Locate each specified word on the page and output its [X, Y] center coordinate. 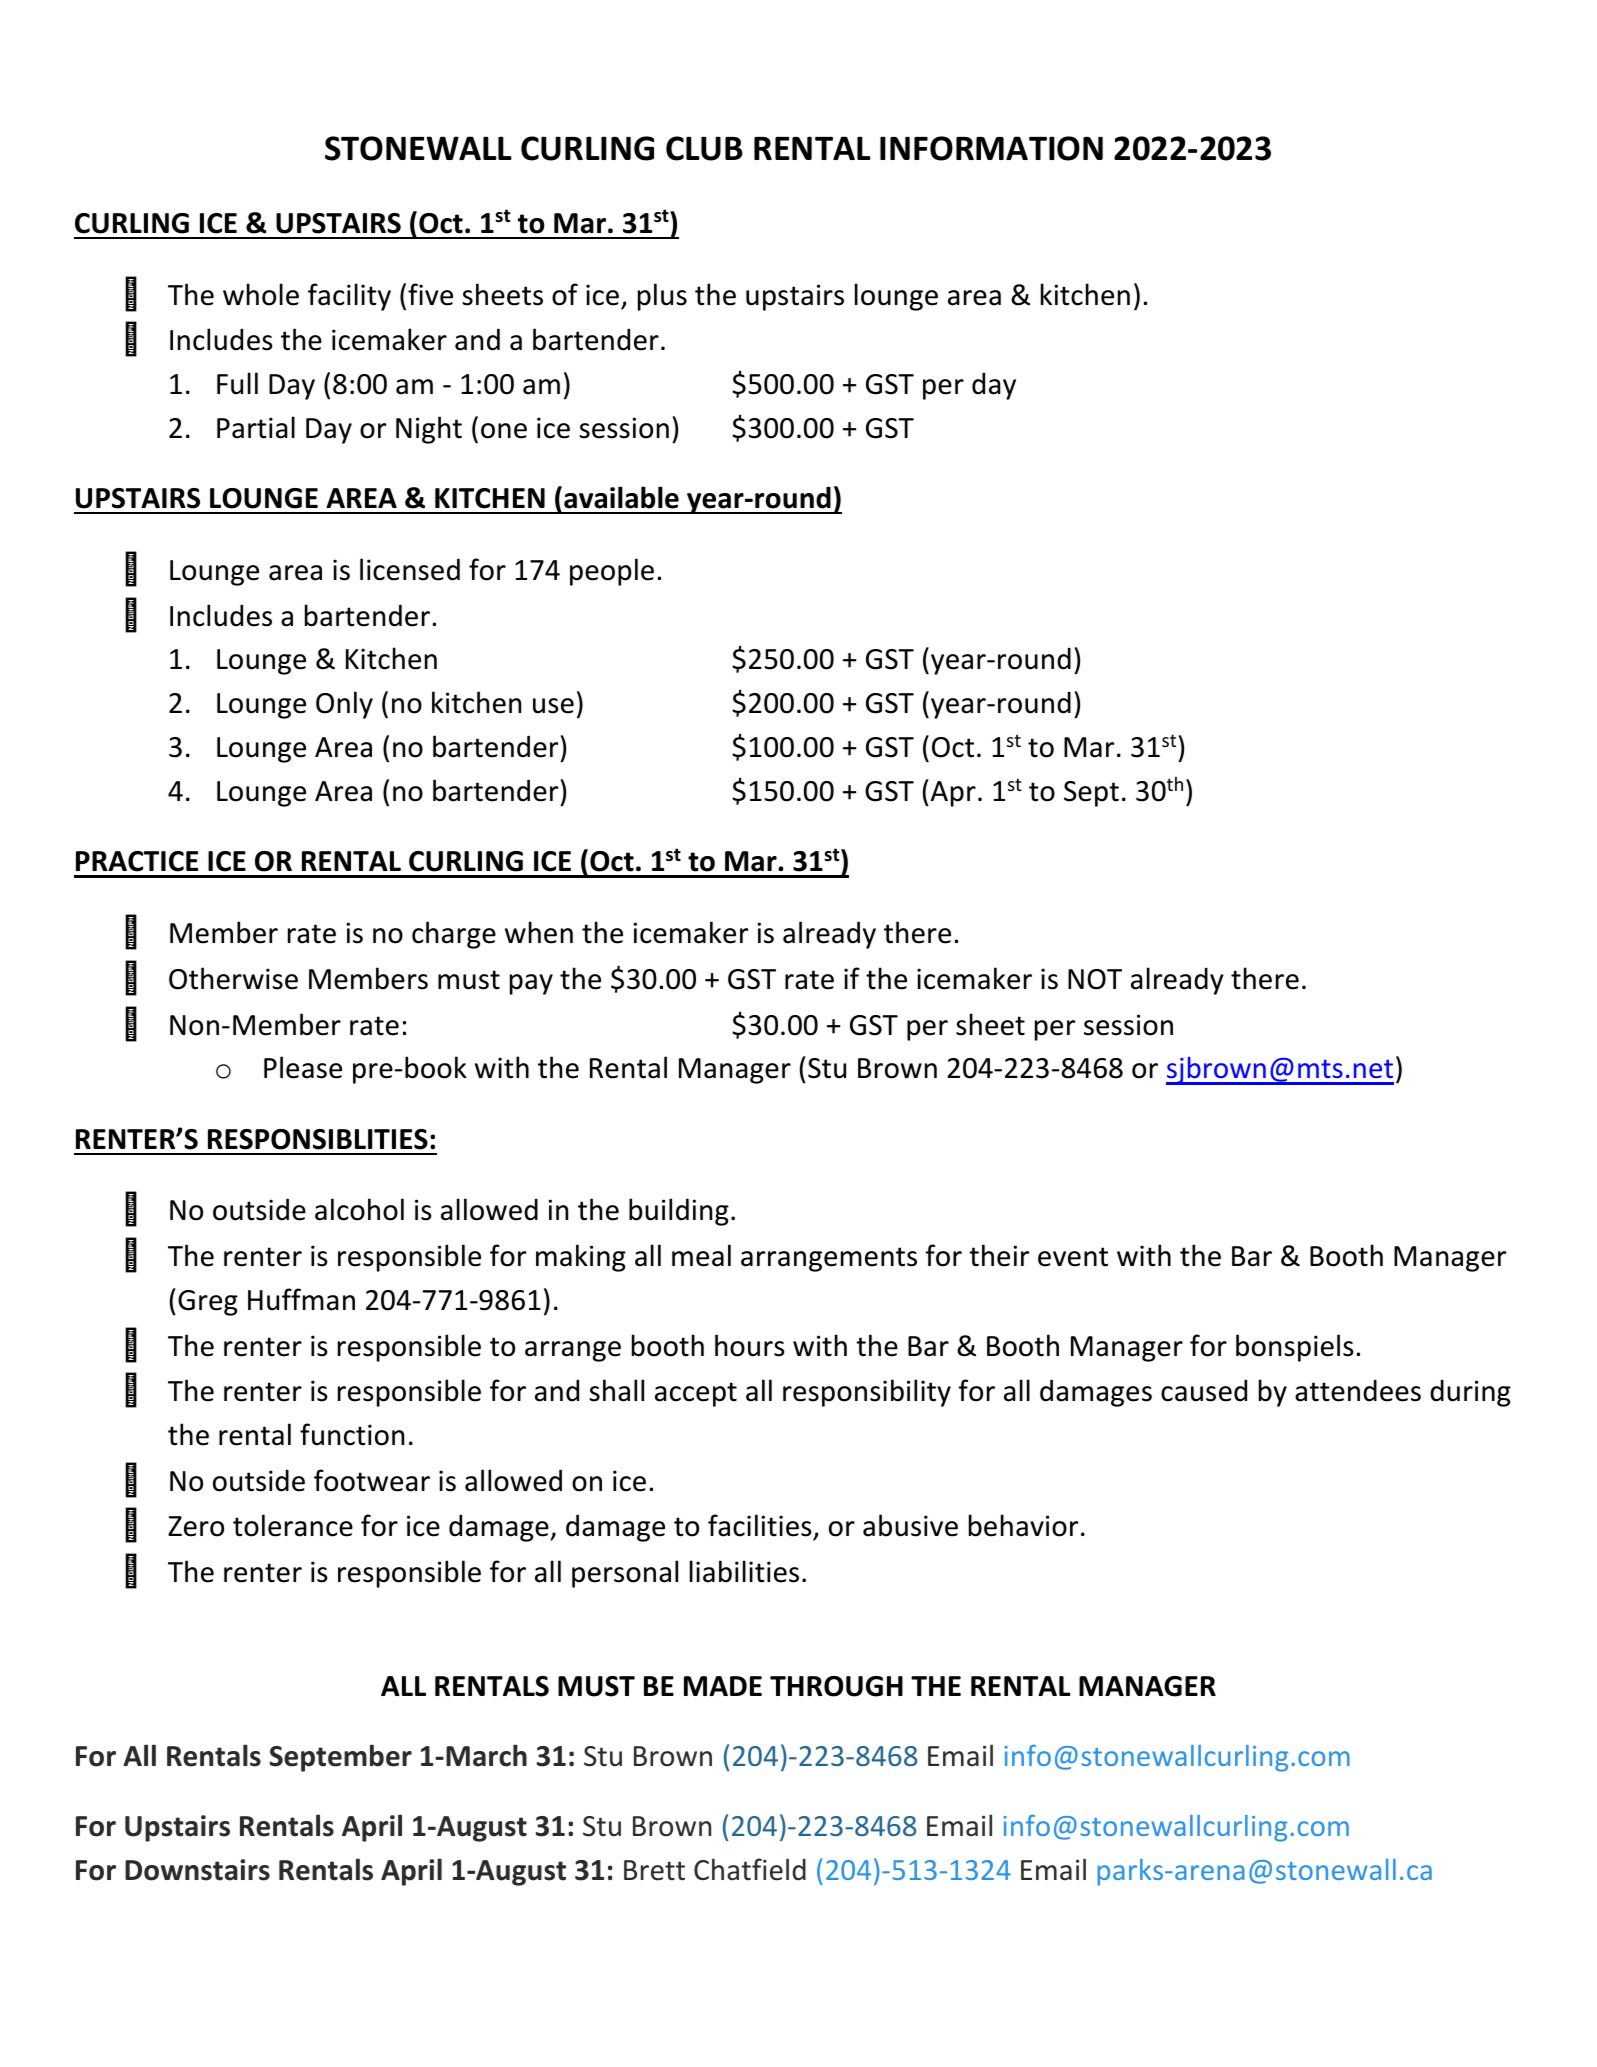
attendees [1358, 1390]
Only [344, 705]
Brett [654, 1870]
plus [662, 297]
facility [349, 297]
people [612, 572]
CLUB [704, 148]
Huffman [301, 1299]
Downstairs [197, 1870]
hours [750, 1345]
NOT [1095, 979]
